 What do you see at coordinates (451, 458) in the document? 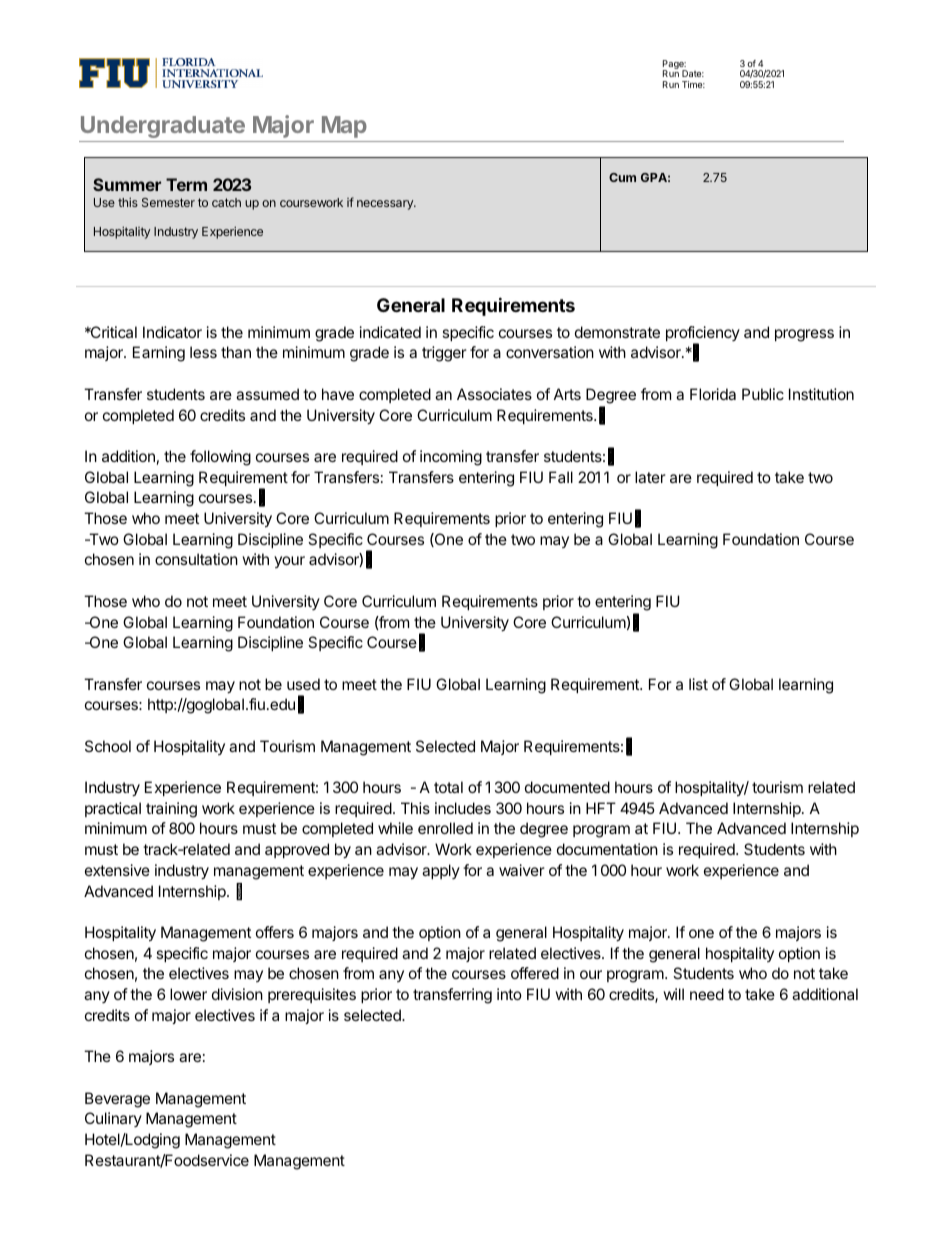
I see `incoming` at bounding box center [451, 458].
